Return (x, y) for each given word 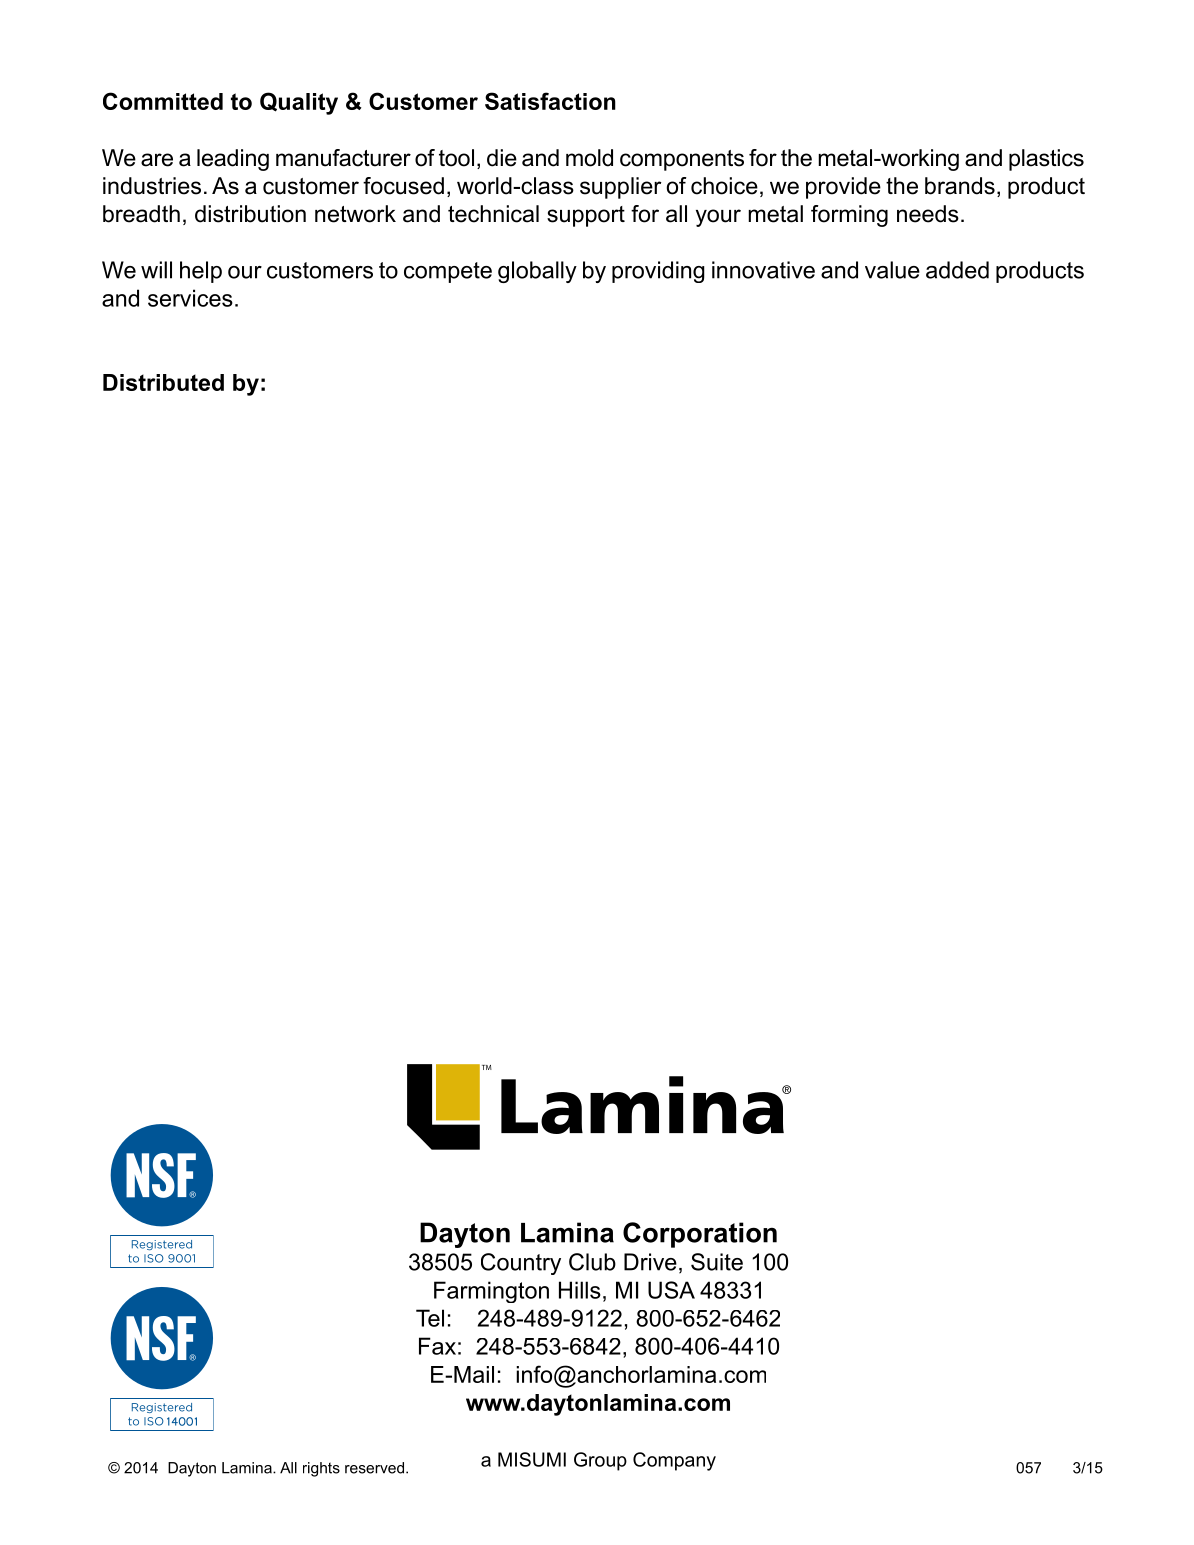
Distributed (163, 382)
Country (521, 1264)
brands (960, 186)
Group (600, 1461)
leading (233, 160)
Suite (717, 1262)
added (957, 270)
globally (537, 272)
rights (321, 1469)
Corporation (700, 1235)
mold (589, 158)
